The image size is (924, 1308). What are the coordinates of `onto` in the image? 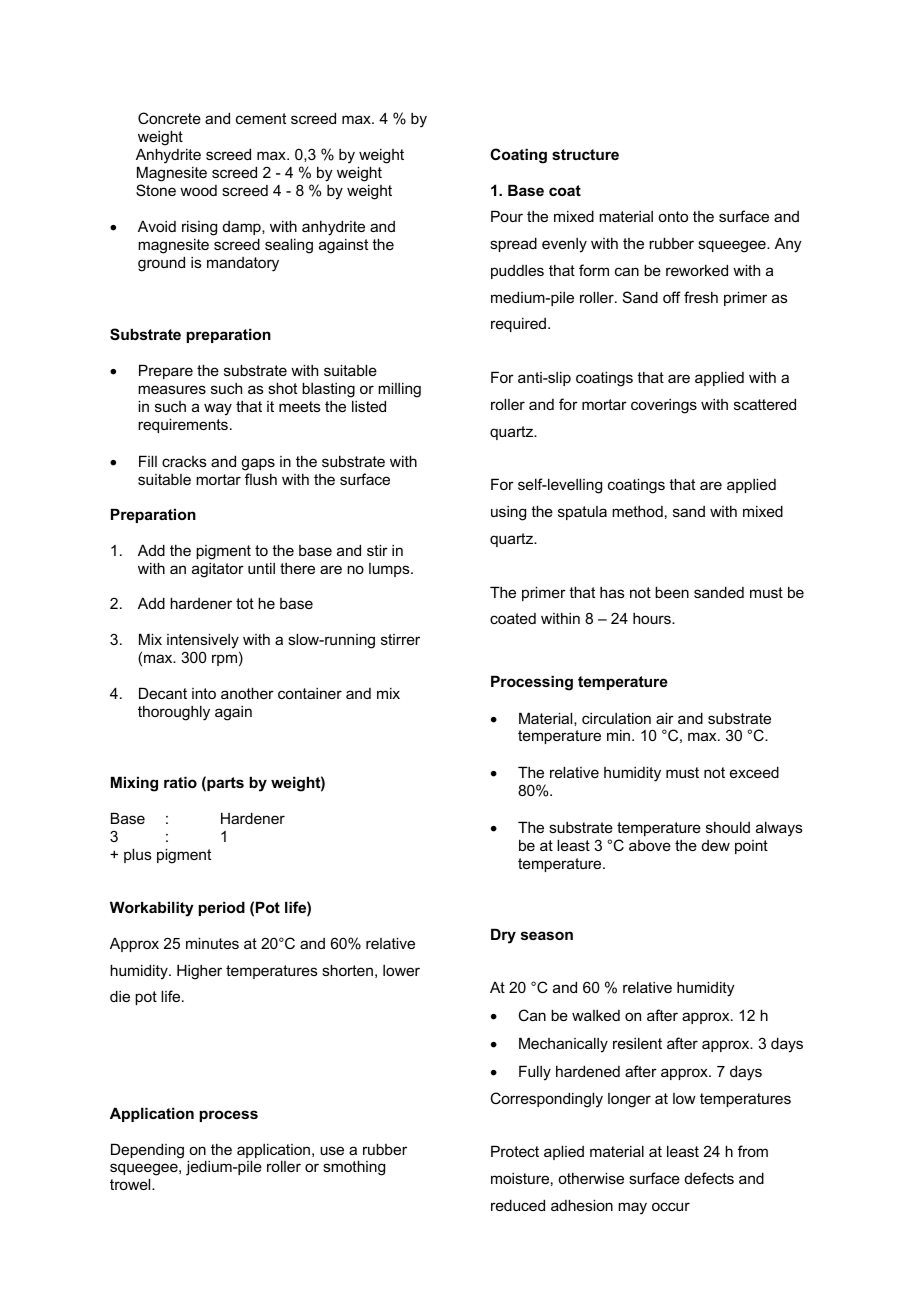 It's located at (673, 216).
